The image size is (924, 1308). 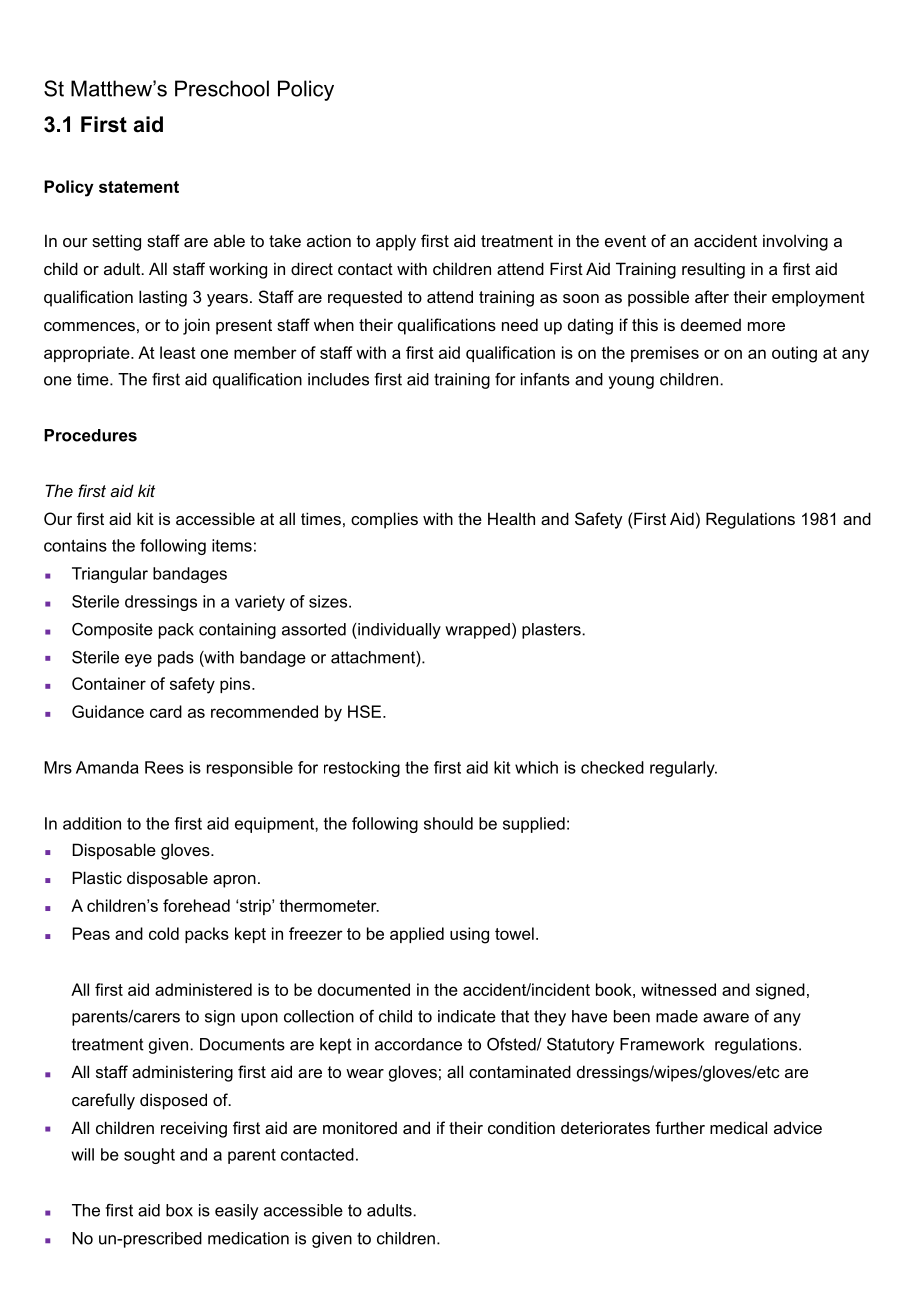 What do you see at coordinates (795, 242) in the image?
I see `involving` at bounding box center [795, 242].
